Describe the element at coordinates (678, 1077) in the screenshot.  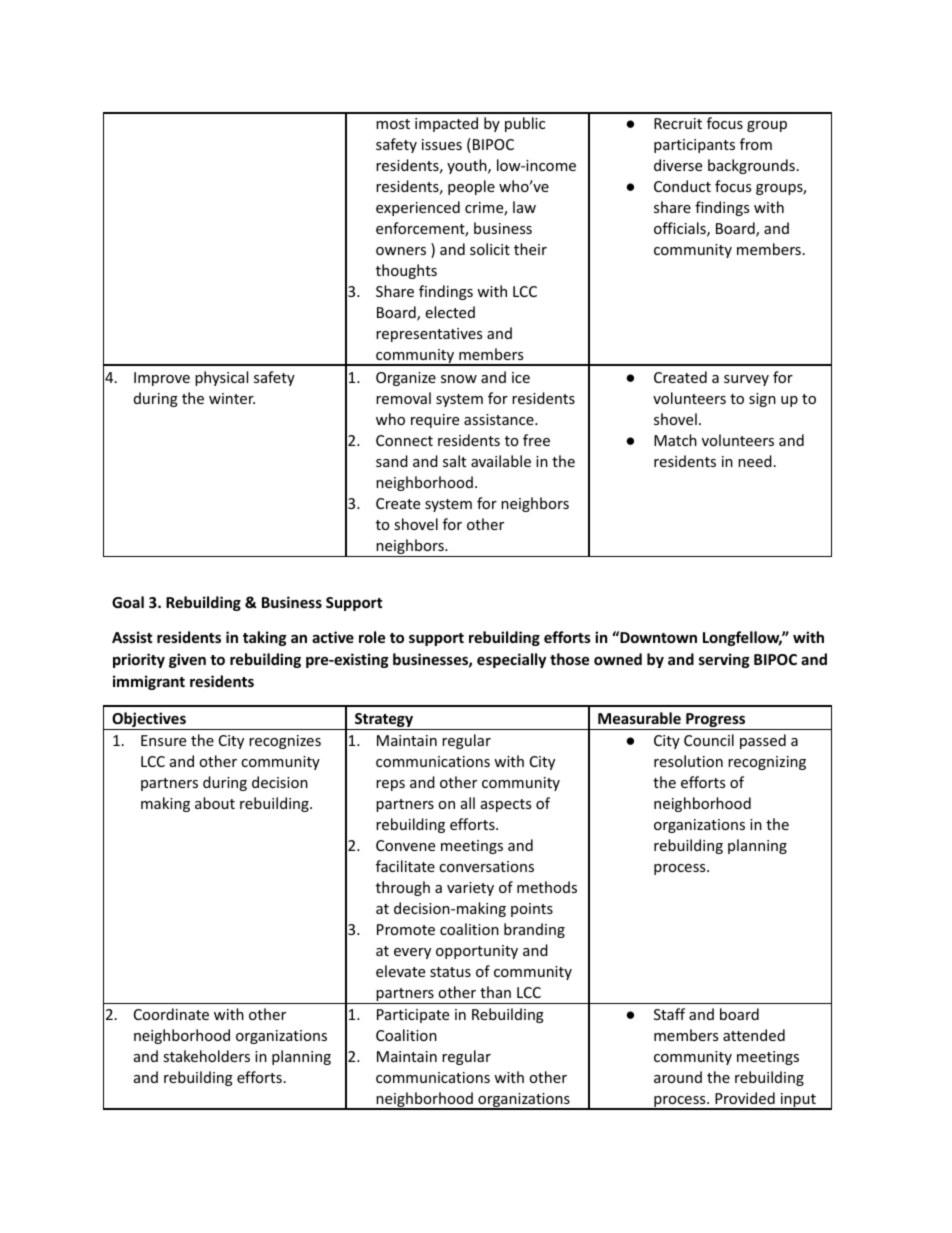
I see `around` at that location.
